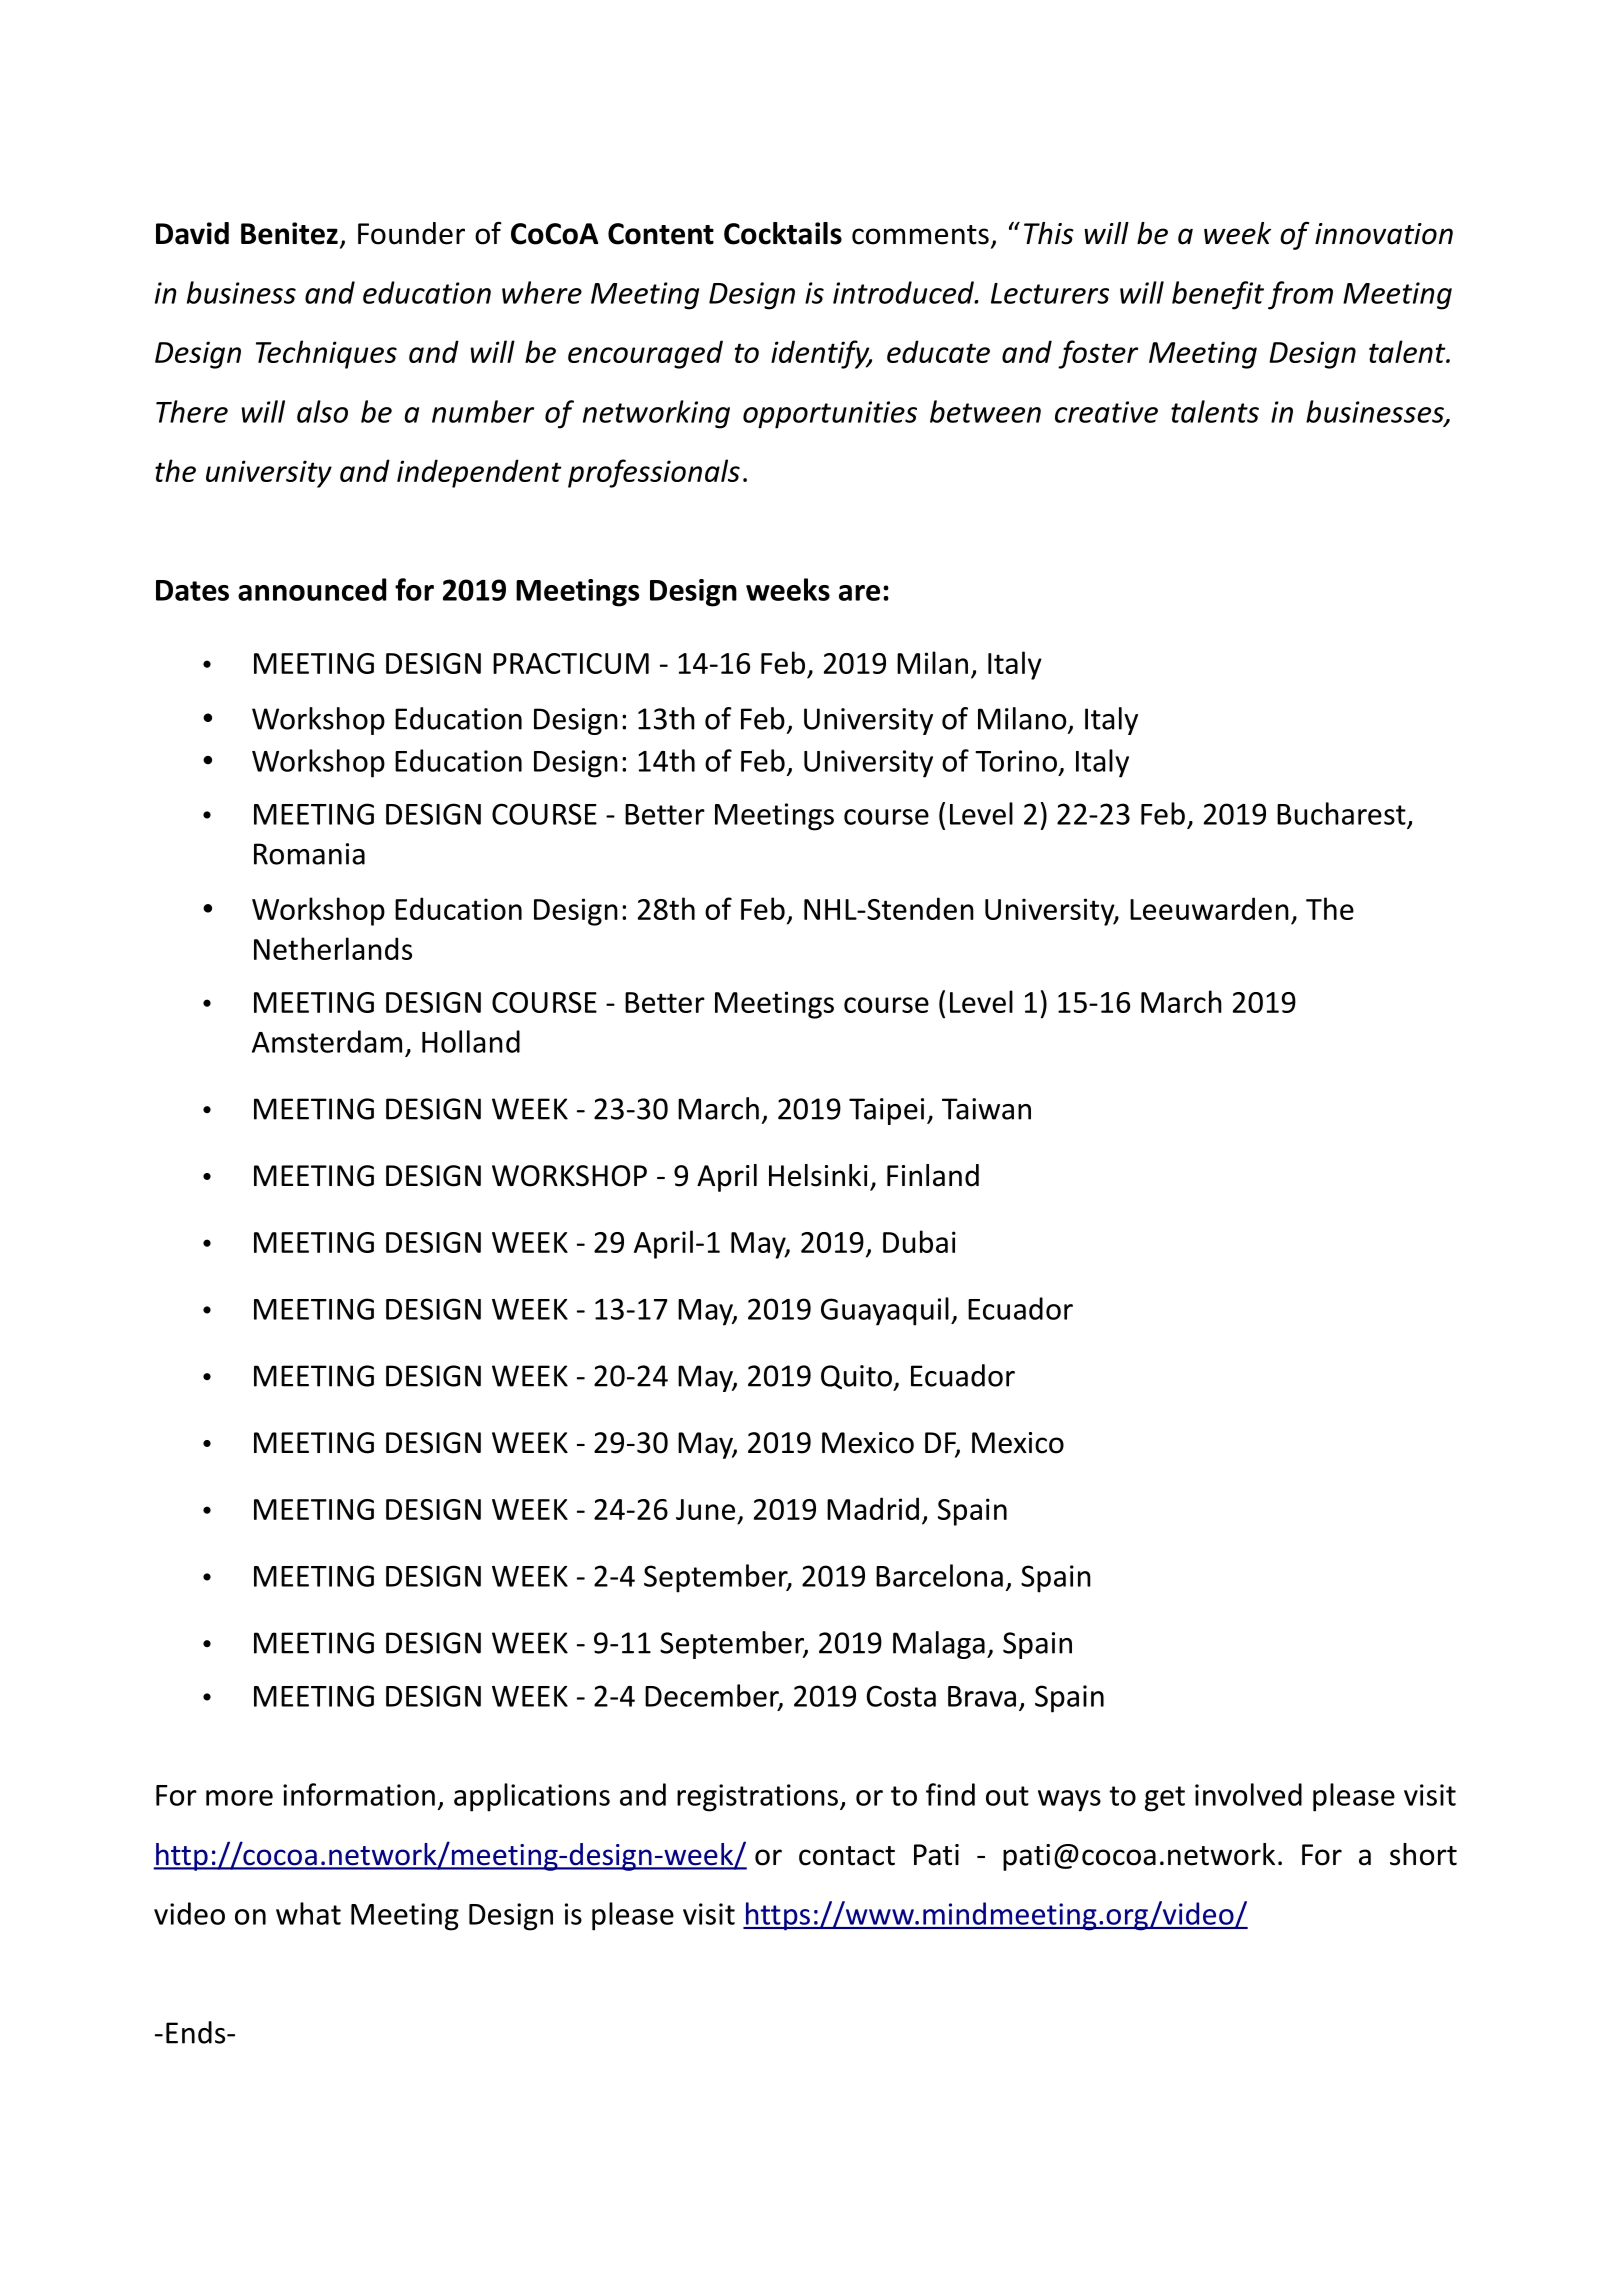  What do you see at coordinates (289, 233) in the image?
I see `Benitez` at bounding box center [289, 233].
